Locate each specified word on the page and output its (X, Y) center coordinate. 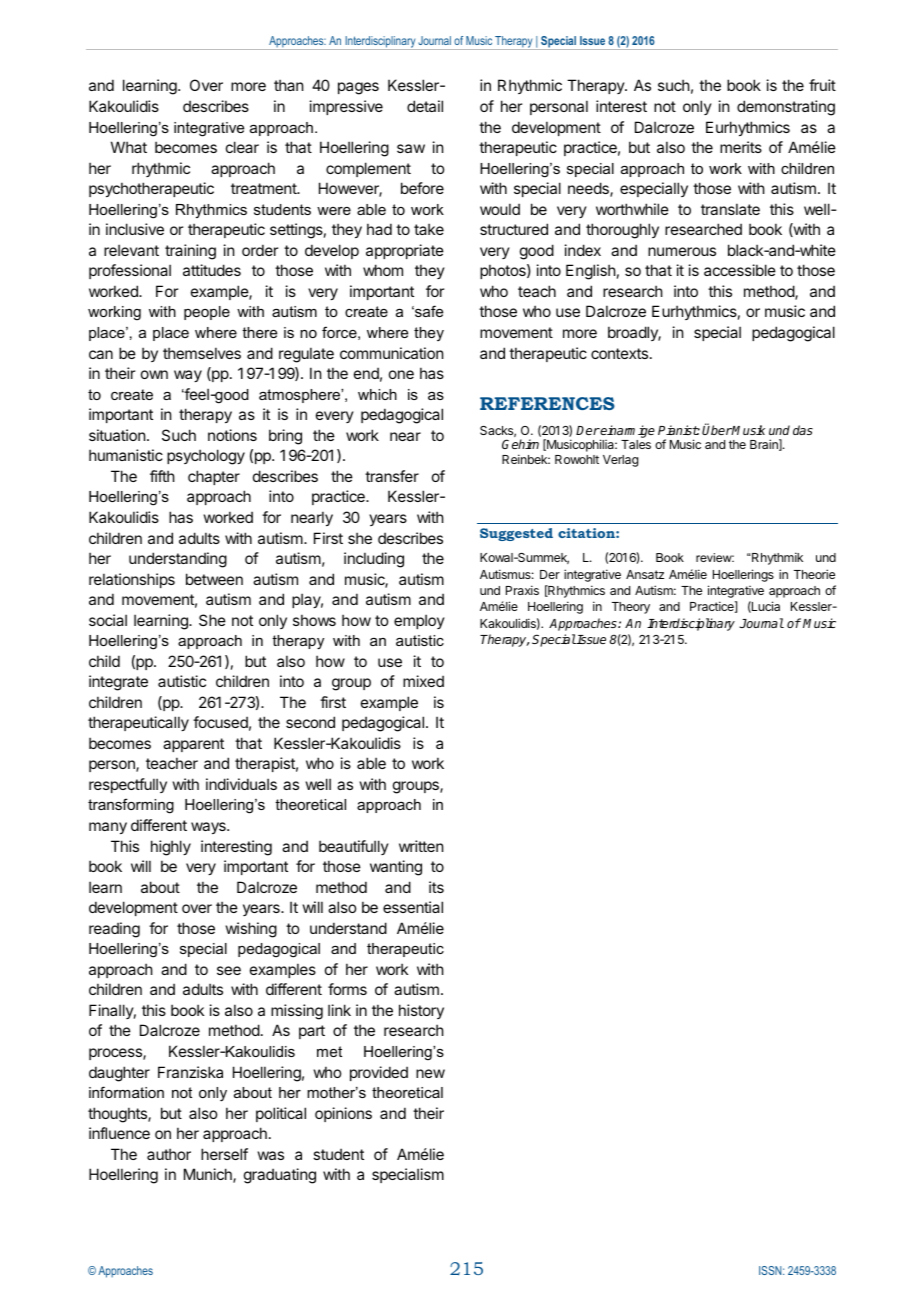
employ (419, 621)
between (214, 579)
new (430, 1073)
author (169, 1154)
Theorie (814, 574)
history (421, 1011)
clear (242, 147)
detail (425, 106)
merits (741, 147)
